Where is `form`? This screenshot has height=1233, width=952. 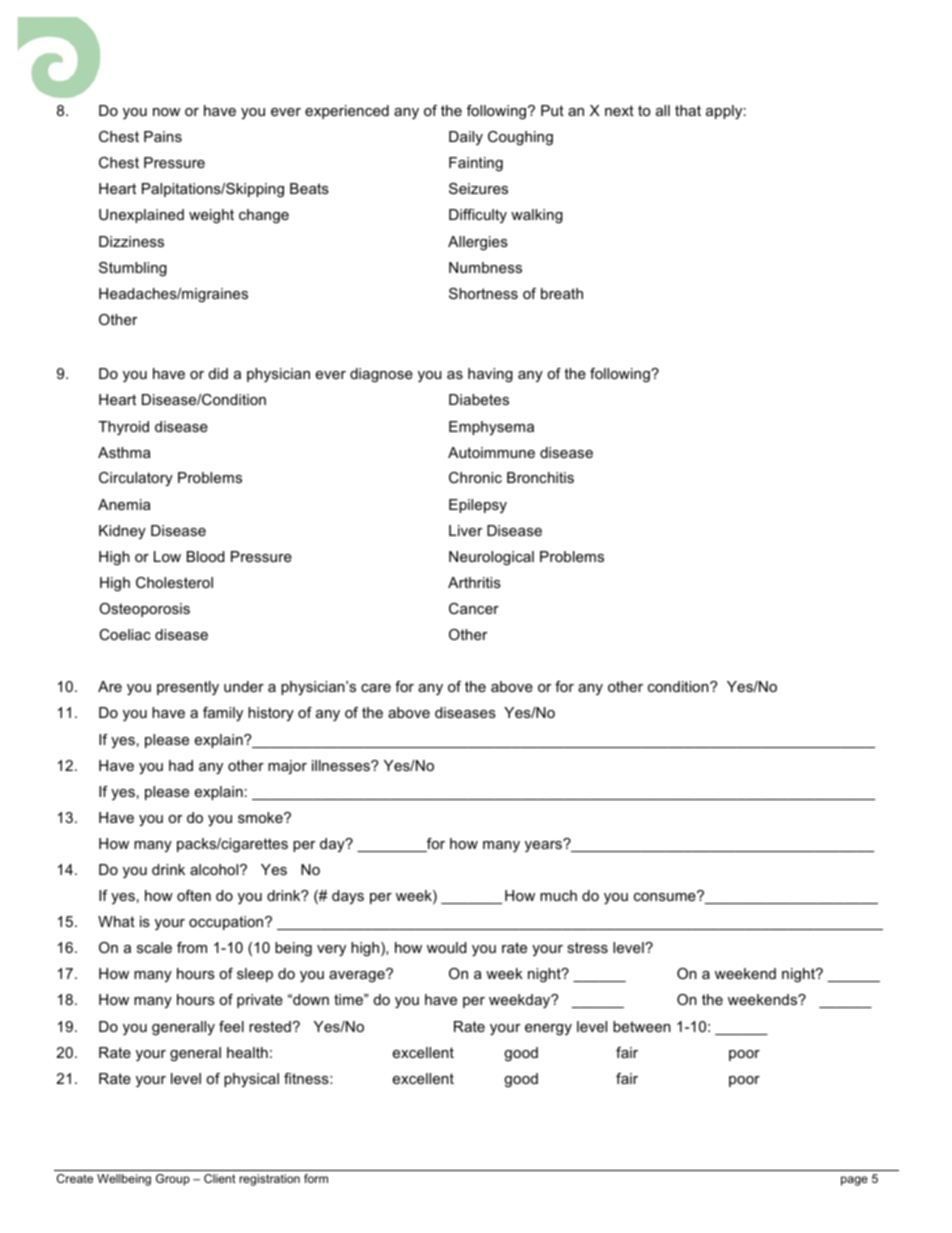
form is located at coordinates (316, 1178).
